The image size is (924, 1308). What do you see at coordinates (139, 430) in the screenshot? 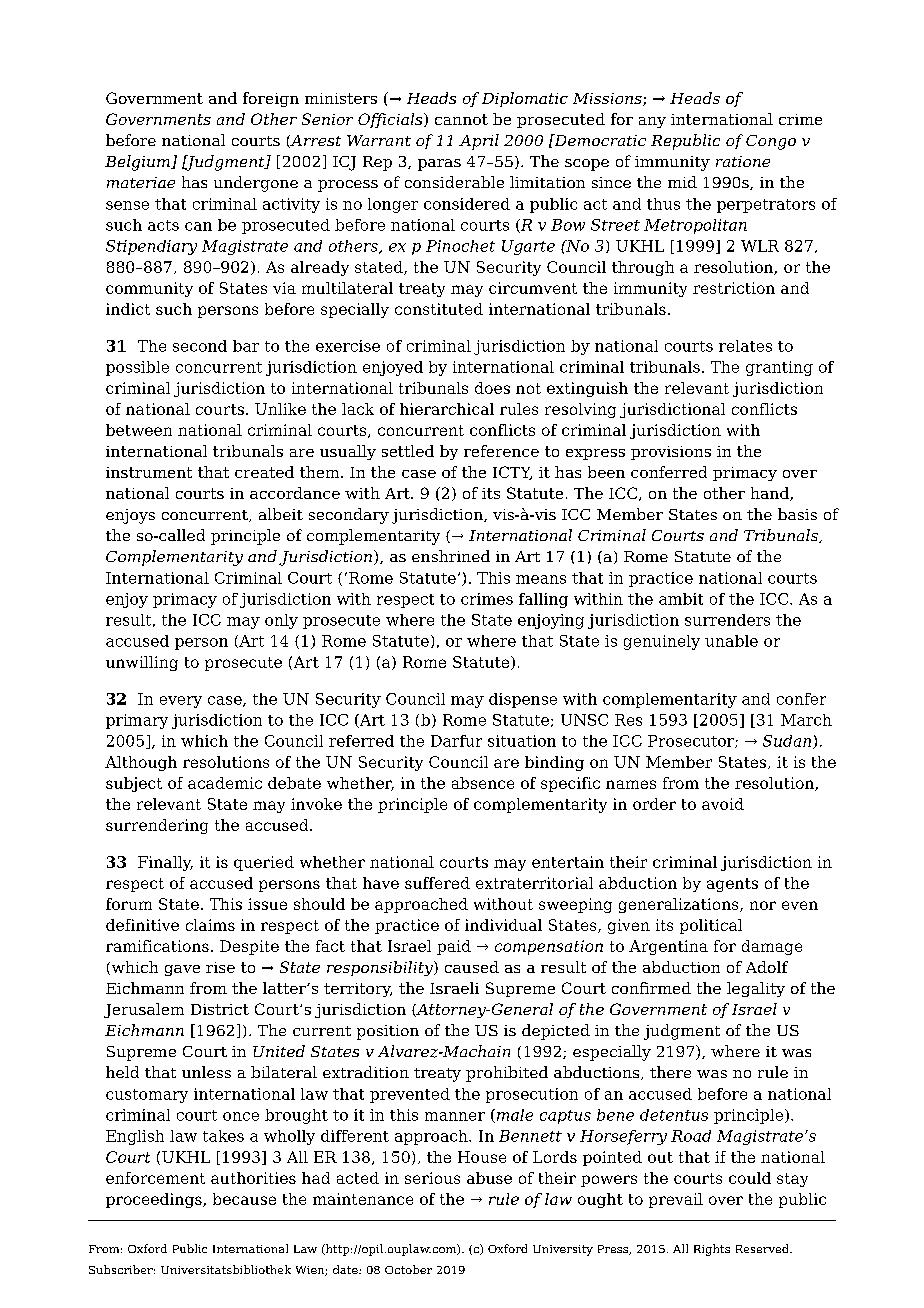
I see `between` at bounding box center [139, 430].
